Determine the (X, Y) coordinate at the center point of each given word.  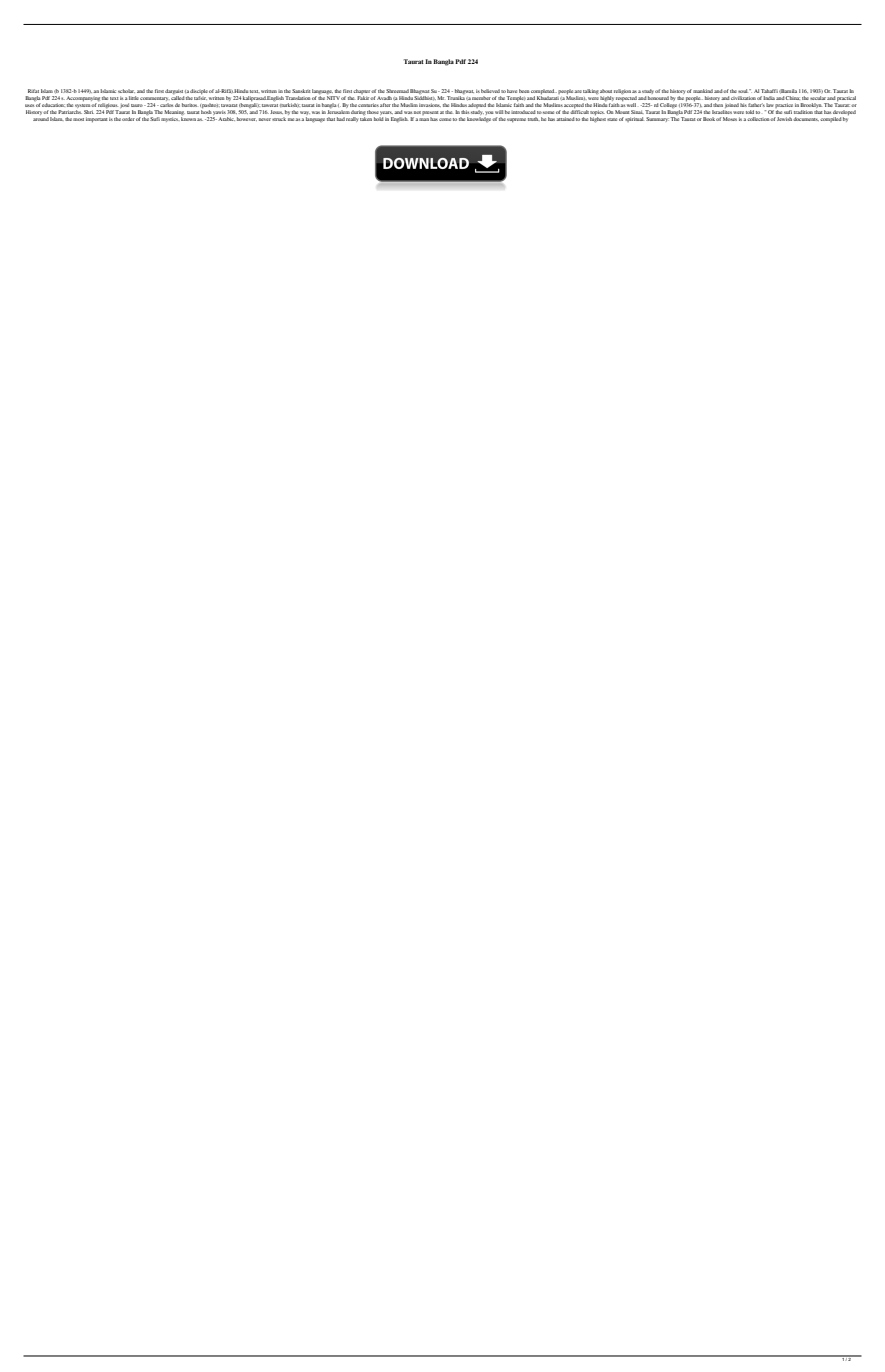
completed (544, 91)
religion (622, 92)
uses (30, 105)
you (489, 113)
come (445, 119)
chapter (362, 91)
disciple (199, 91)
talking (591, 91)
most (78, 119)
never (265, 119)
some (548, 112)
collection (759, 119)
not (417, 112)
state (612, 119)
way (305, 113)
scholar (126, 91)
